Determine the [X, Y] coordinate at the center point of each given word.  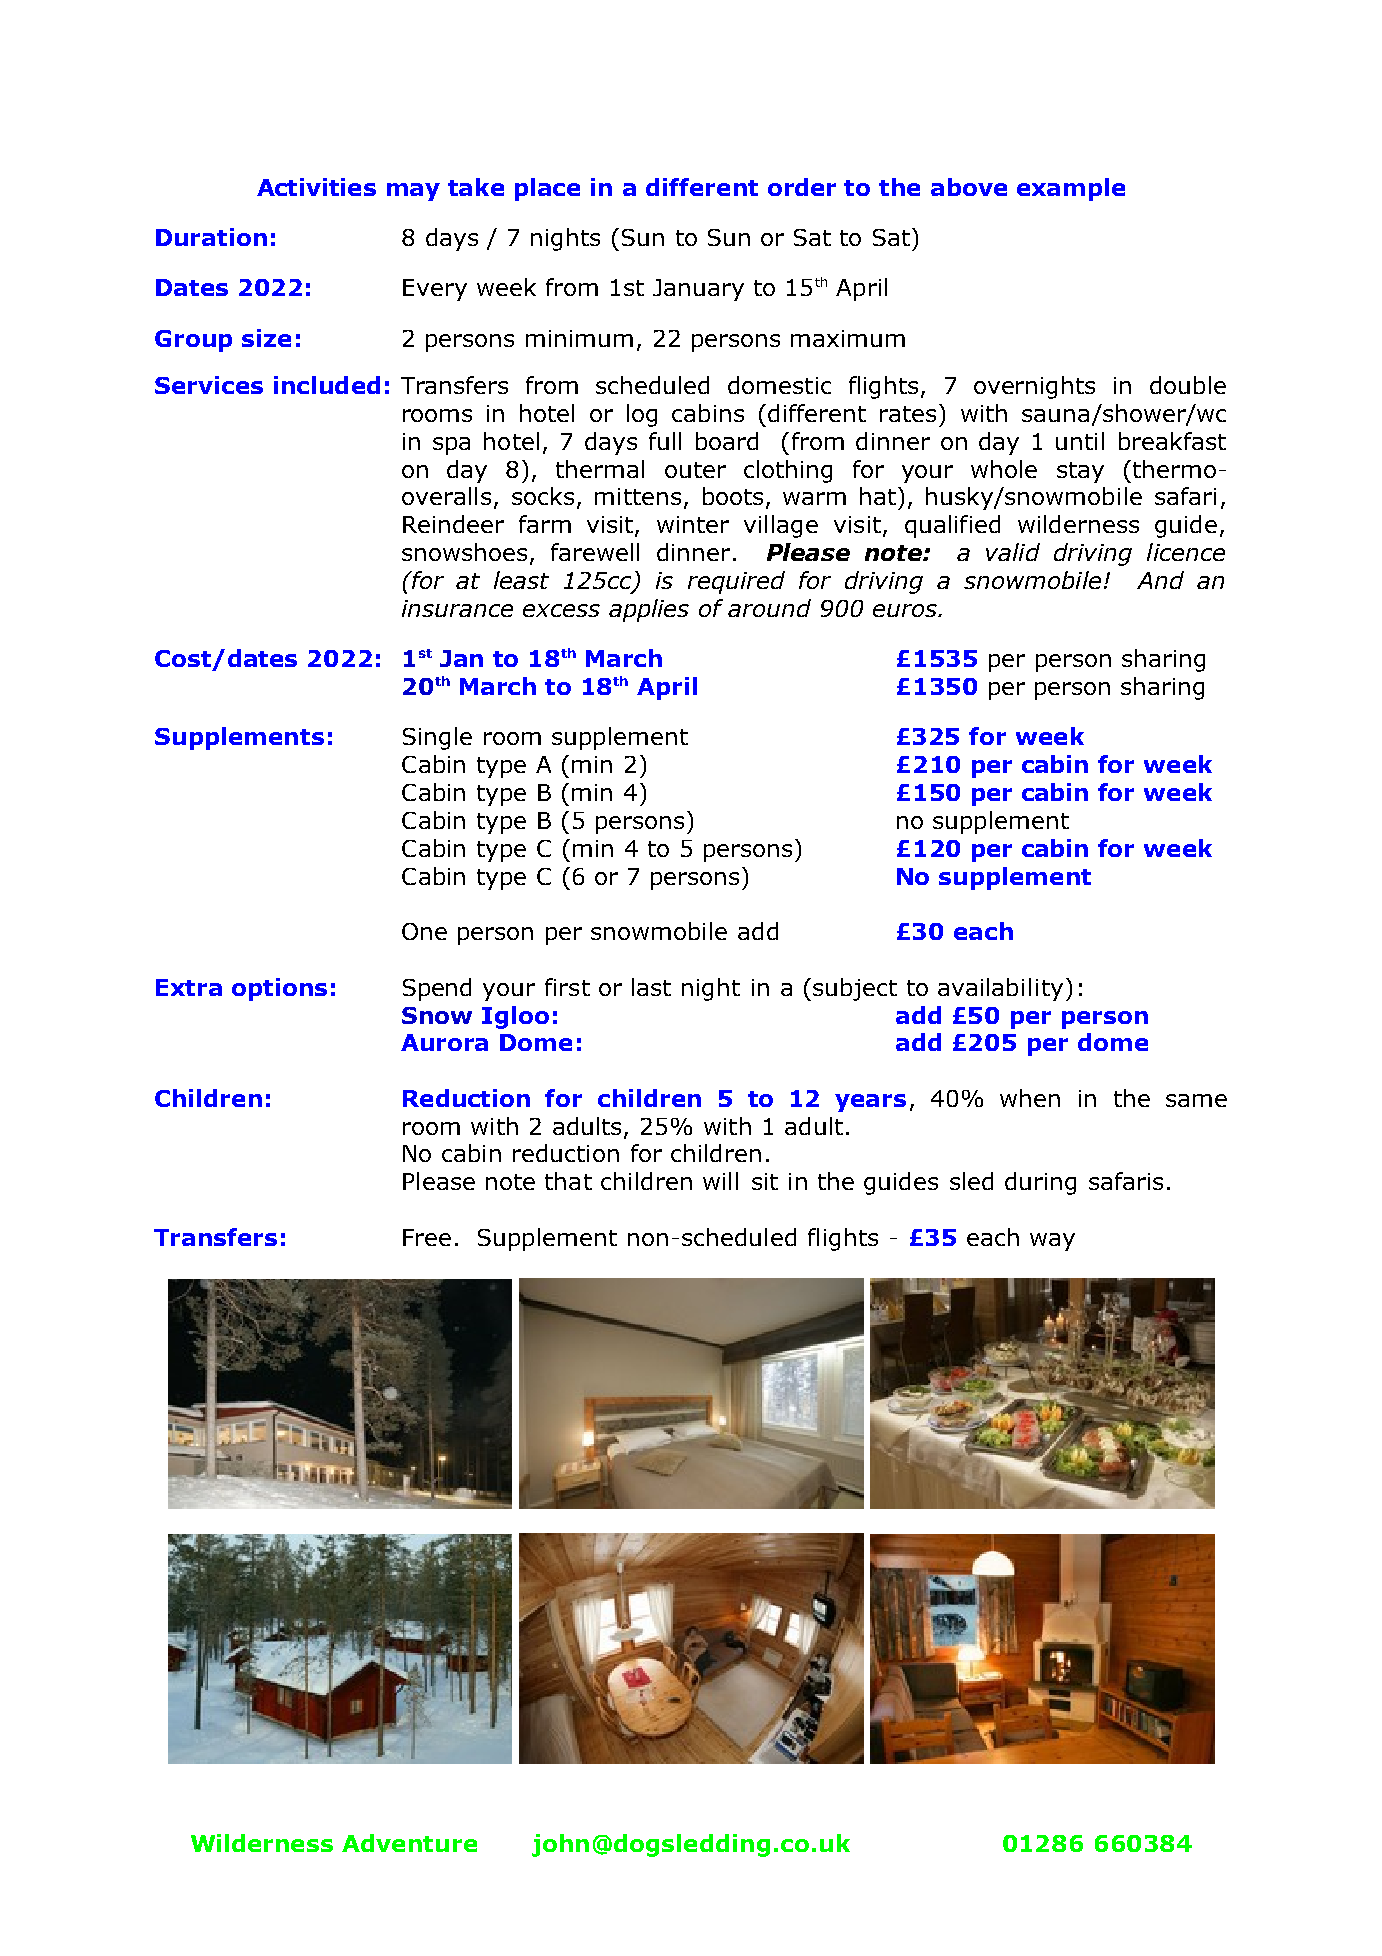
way [1052, 1242]
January [698, 290]
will [720, 1181]
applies [649, 610]
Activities [316, 187]
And [1160, 580]
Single [437, 738]
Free [427, 1237]
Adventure [409, 1843]
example [1071, 189]
